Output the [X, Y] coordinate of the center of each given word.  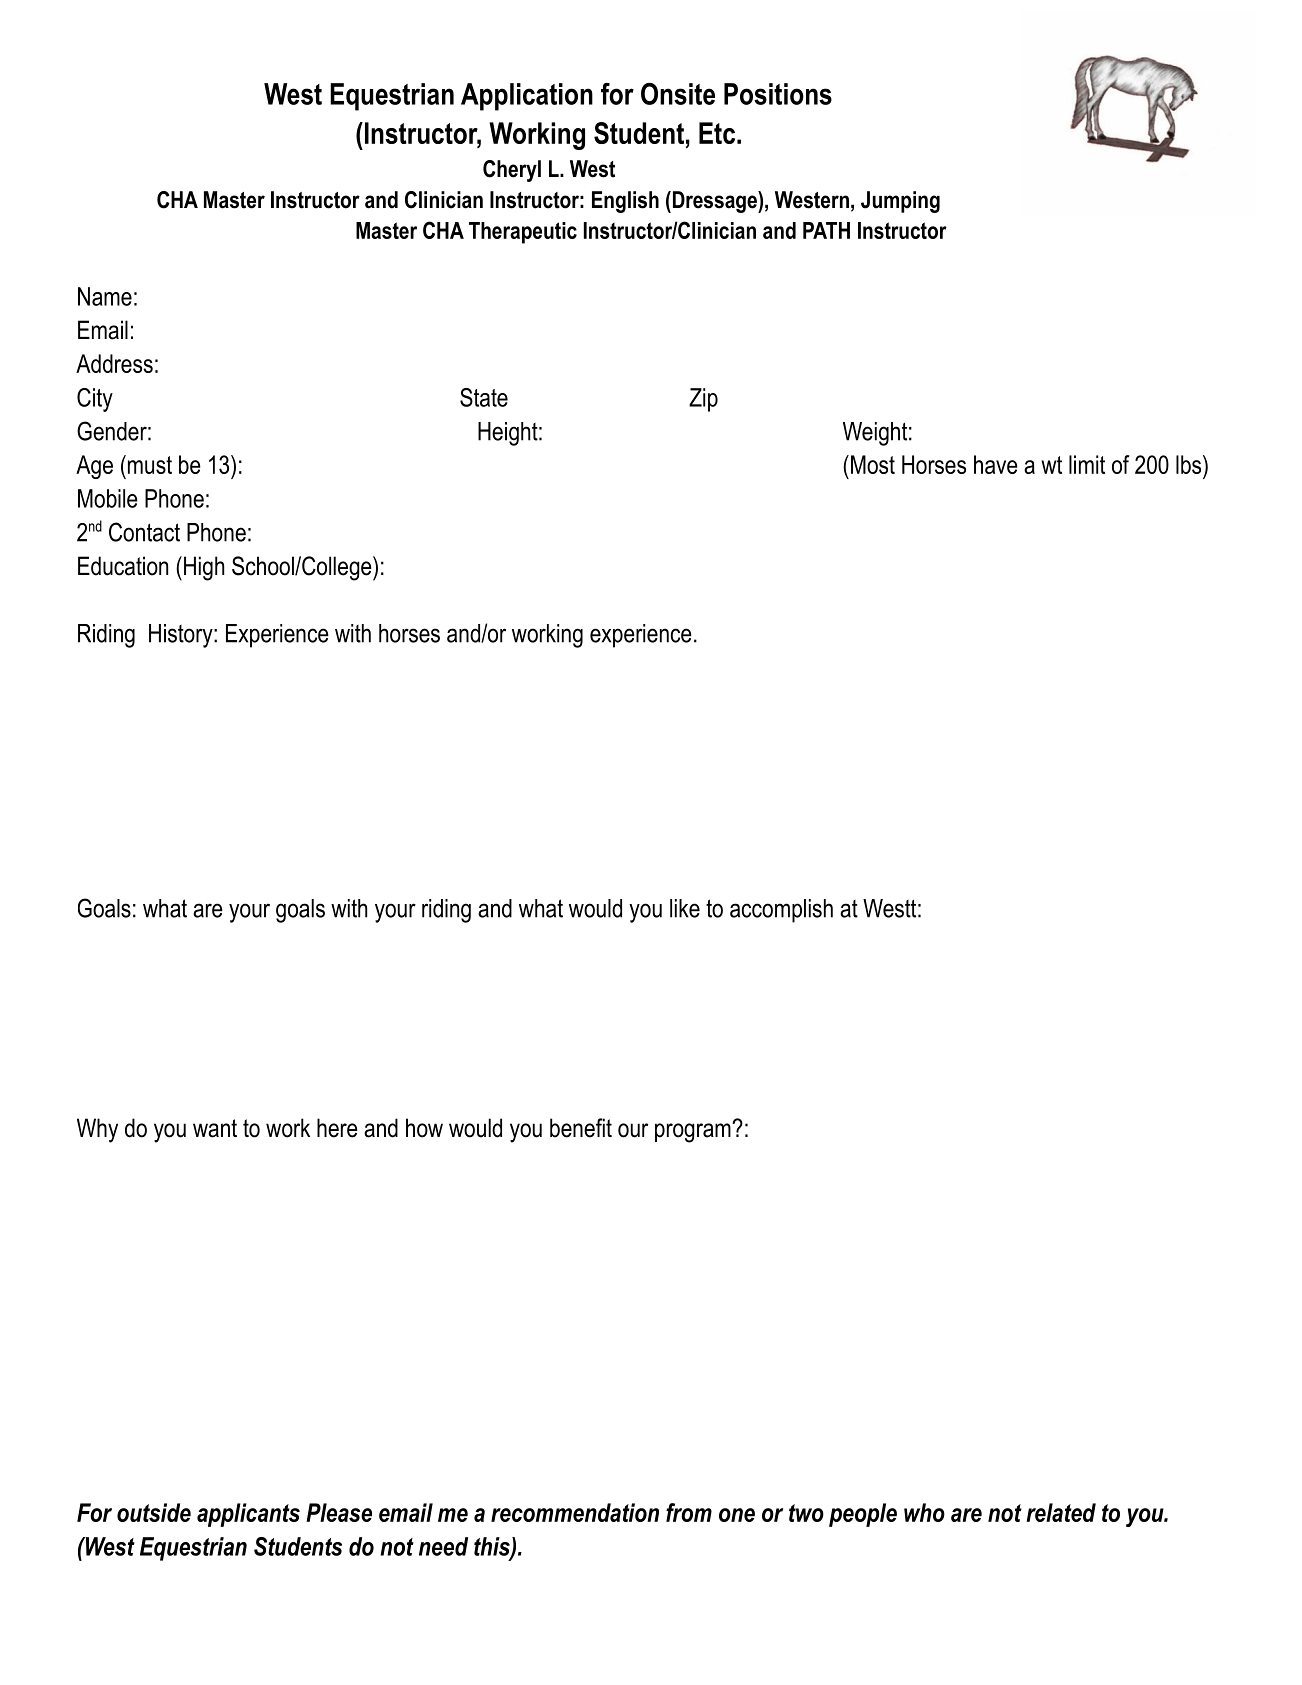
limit [1087, 464]
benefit [581, 1128]
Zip [703, 400]
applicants [248, 1515]
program [694, 1133]
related [1061, 1512]
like [685, 908]
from [689, 1512]
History [182, 636]
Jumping [900, 202]
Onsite [678, 94]
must [148, 464]
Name [105, 296]
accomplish [781, 911]
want [215, 1128]
